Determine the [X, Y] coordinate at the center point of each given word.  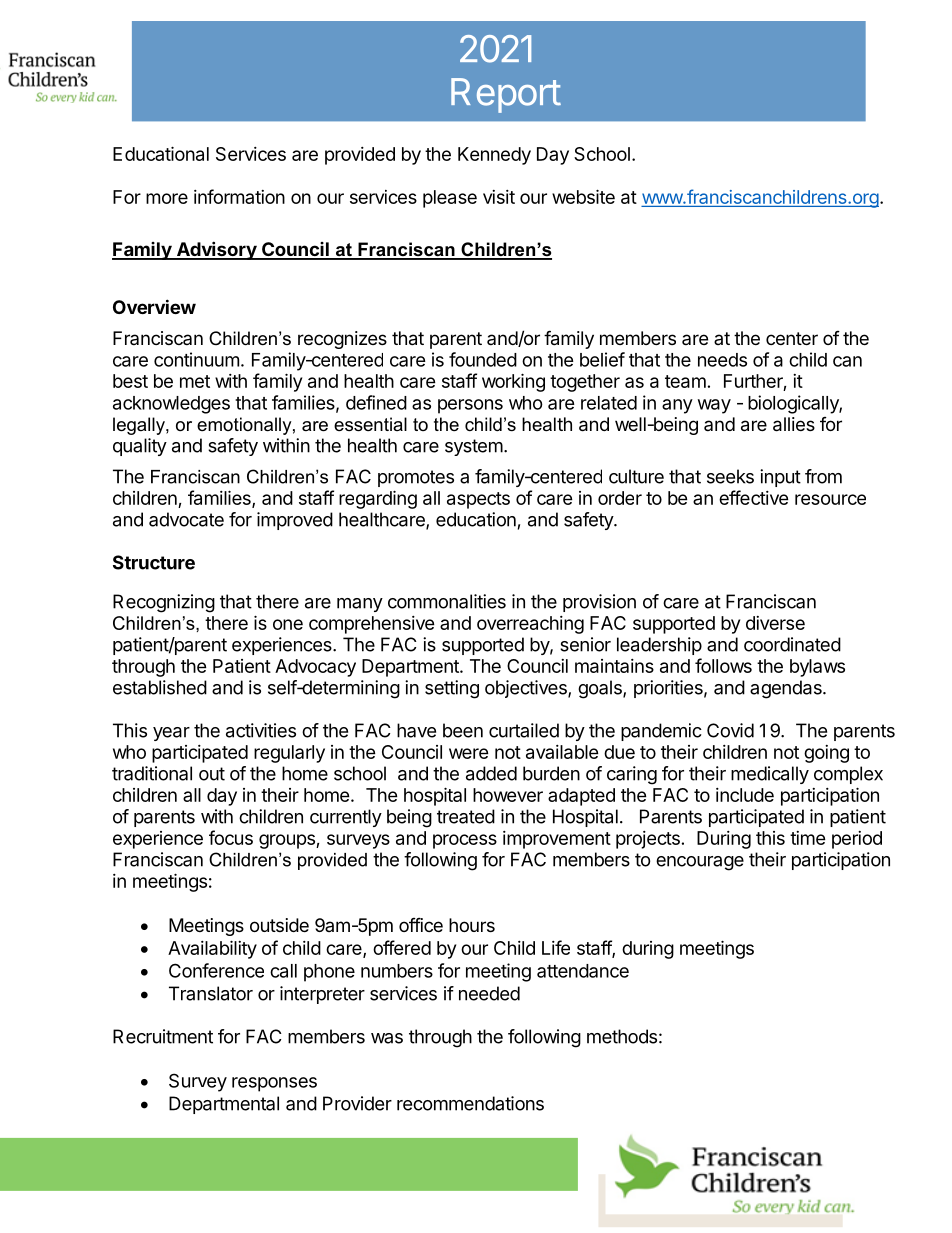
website [583, 196]
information [239, 196]
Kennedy [494, 156]
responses [274, 1084]
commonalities [447, 601]
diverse [775, 623]
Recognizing [164, 603]
